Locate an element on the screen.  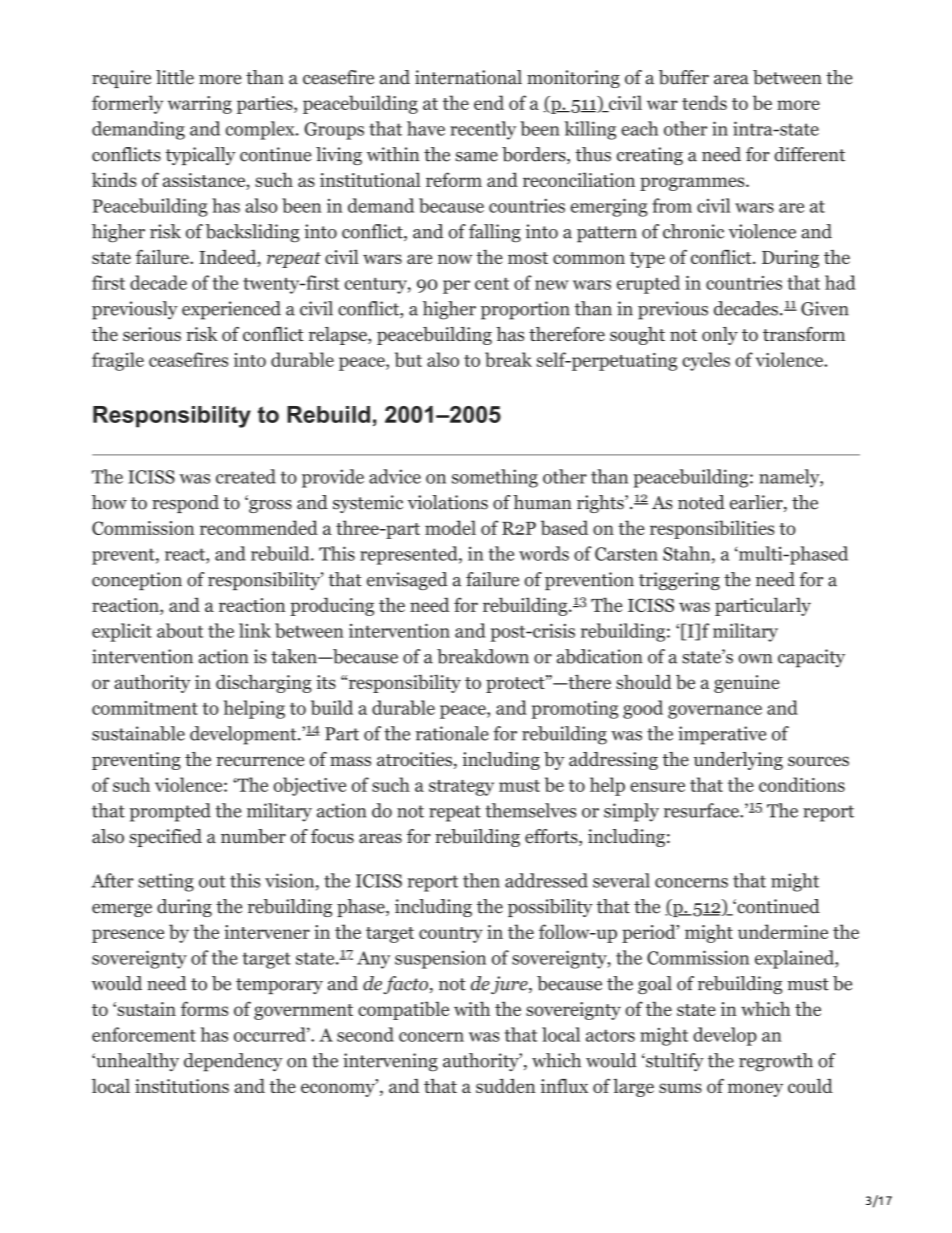
conception is located at coordinates (137, 581).
